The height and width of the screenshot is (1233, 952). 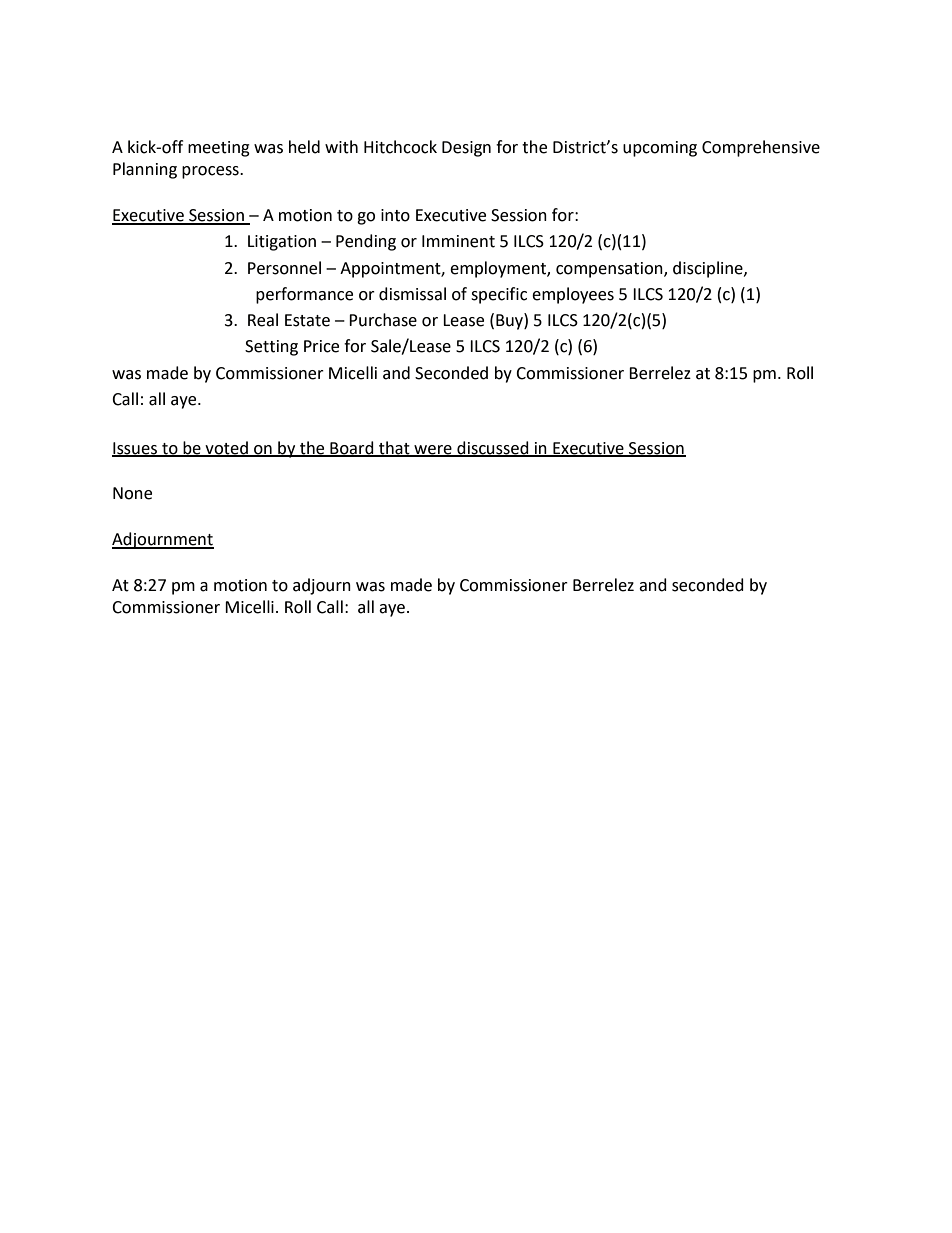 I want to click on Purchase, so click(x=383, y=320).
